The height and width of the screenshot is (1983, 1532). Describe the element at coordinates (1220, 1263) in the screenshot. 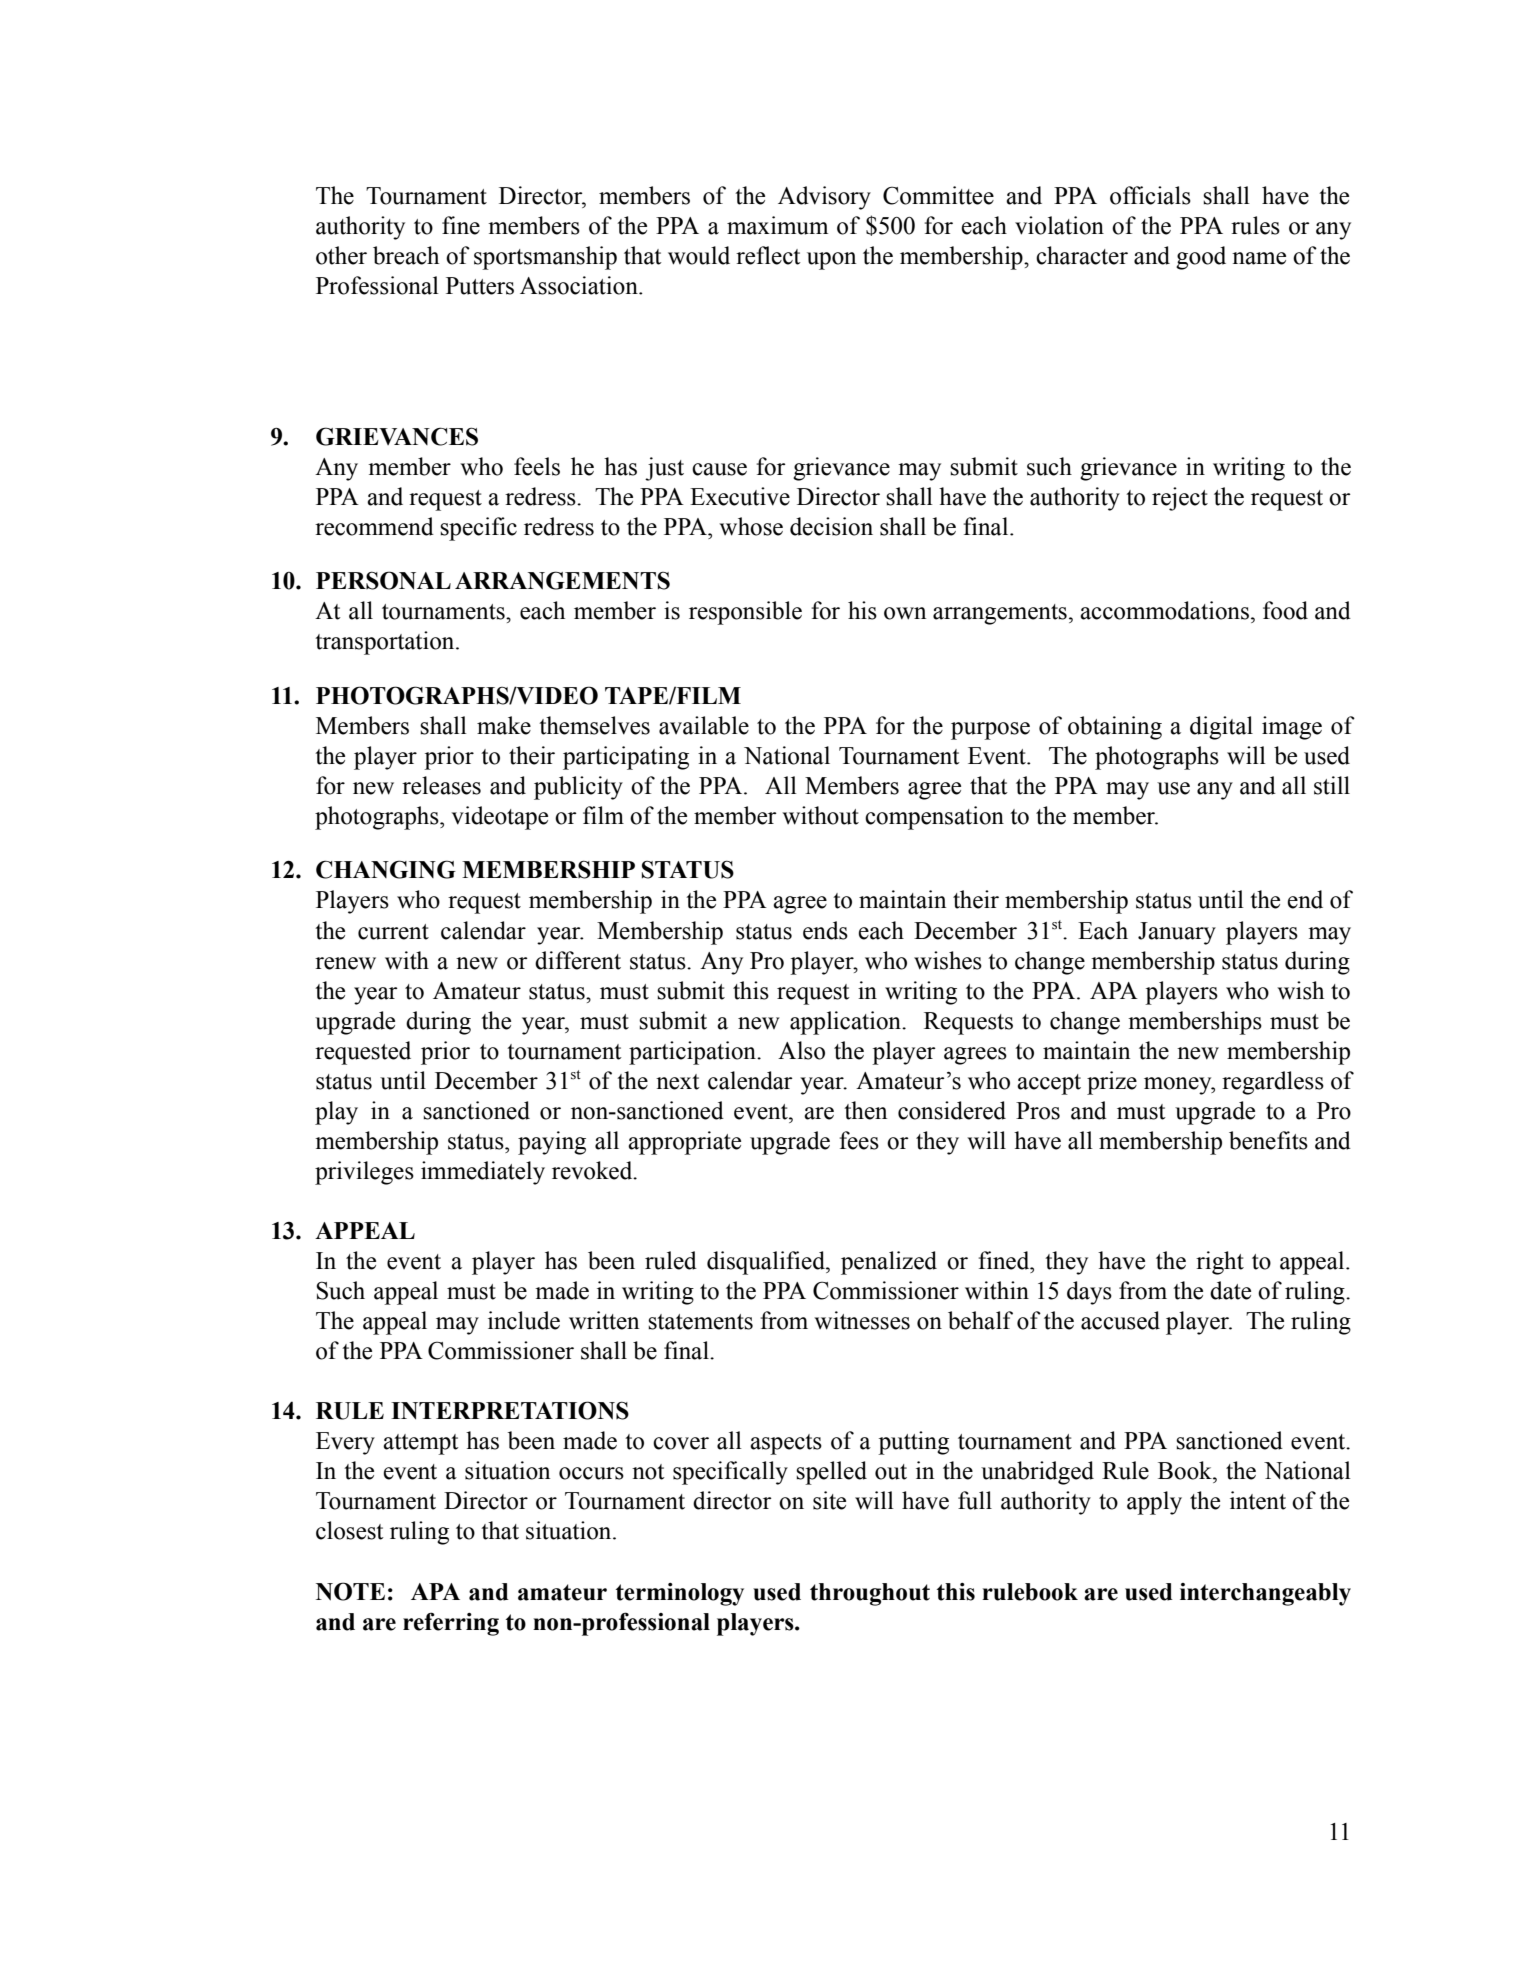

I see `right` at that location.
